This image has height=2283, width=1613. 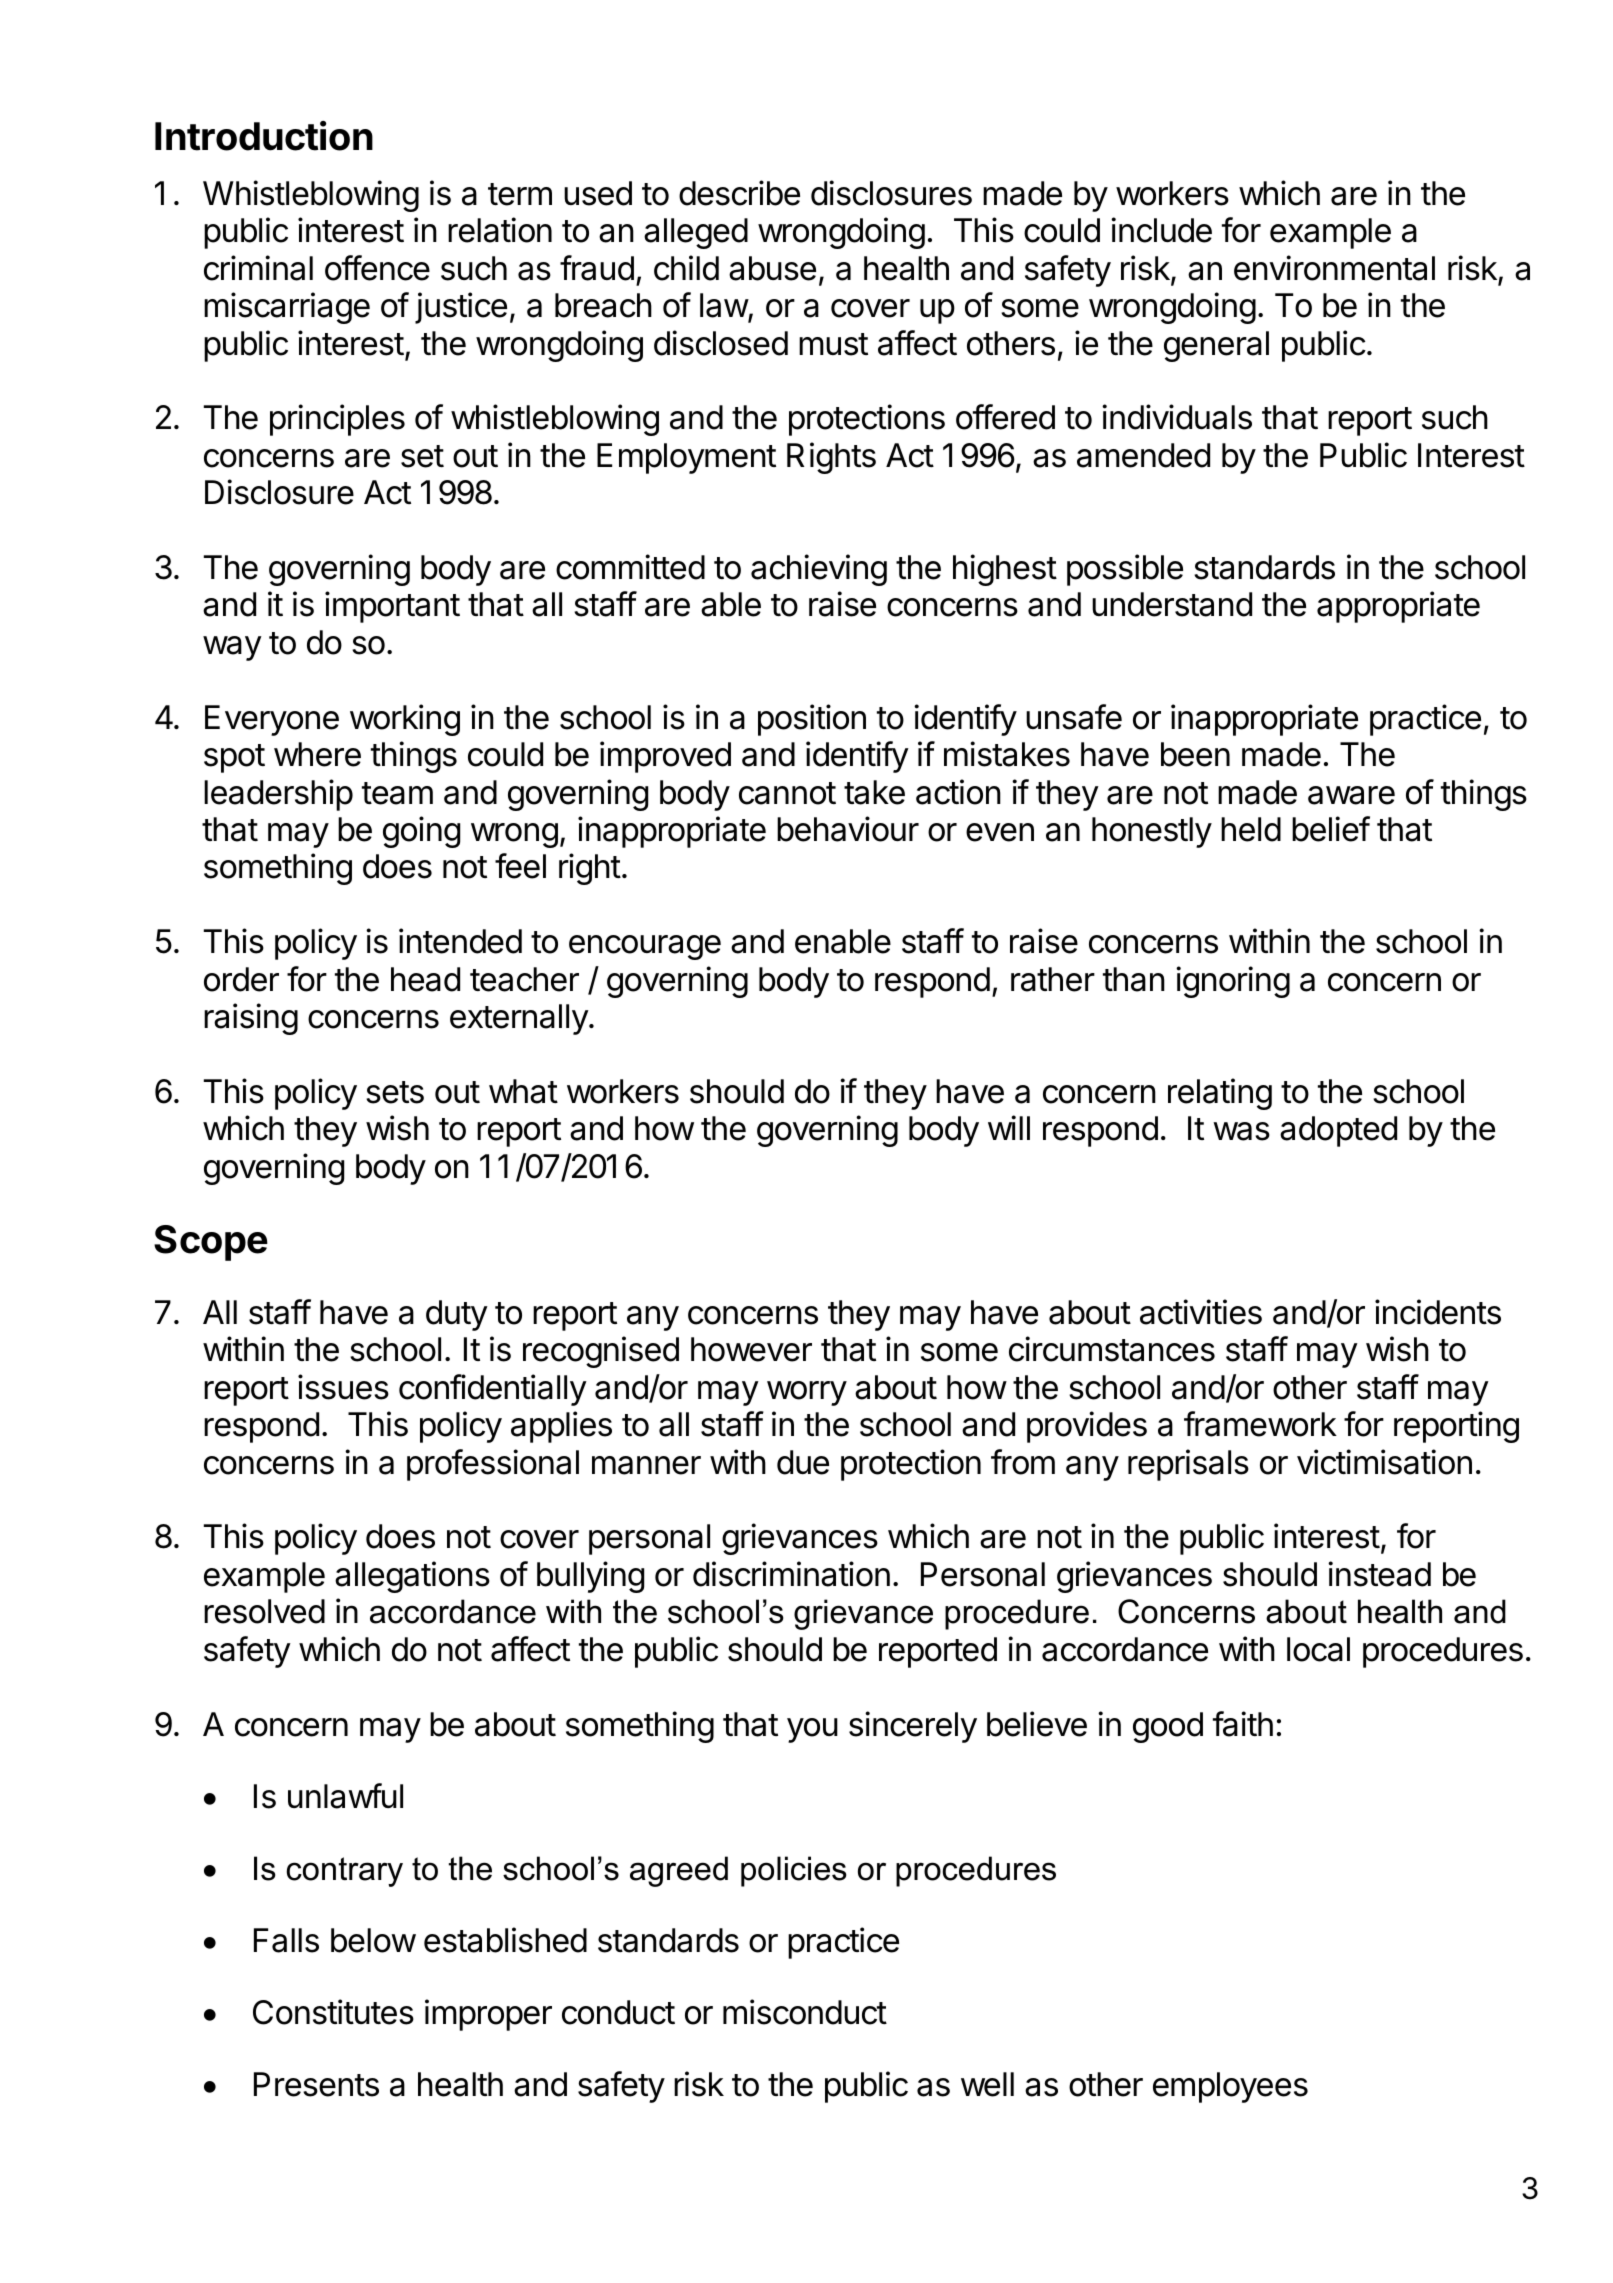 What do you see at coordinates (397, 793) in the image?
I see `team` at bounding box center [397, 793].
